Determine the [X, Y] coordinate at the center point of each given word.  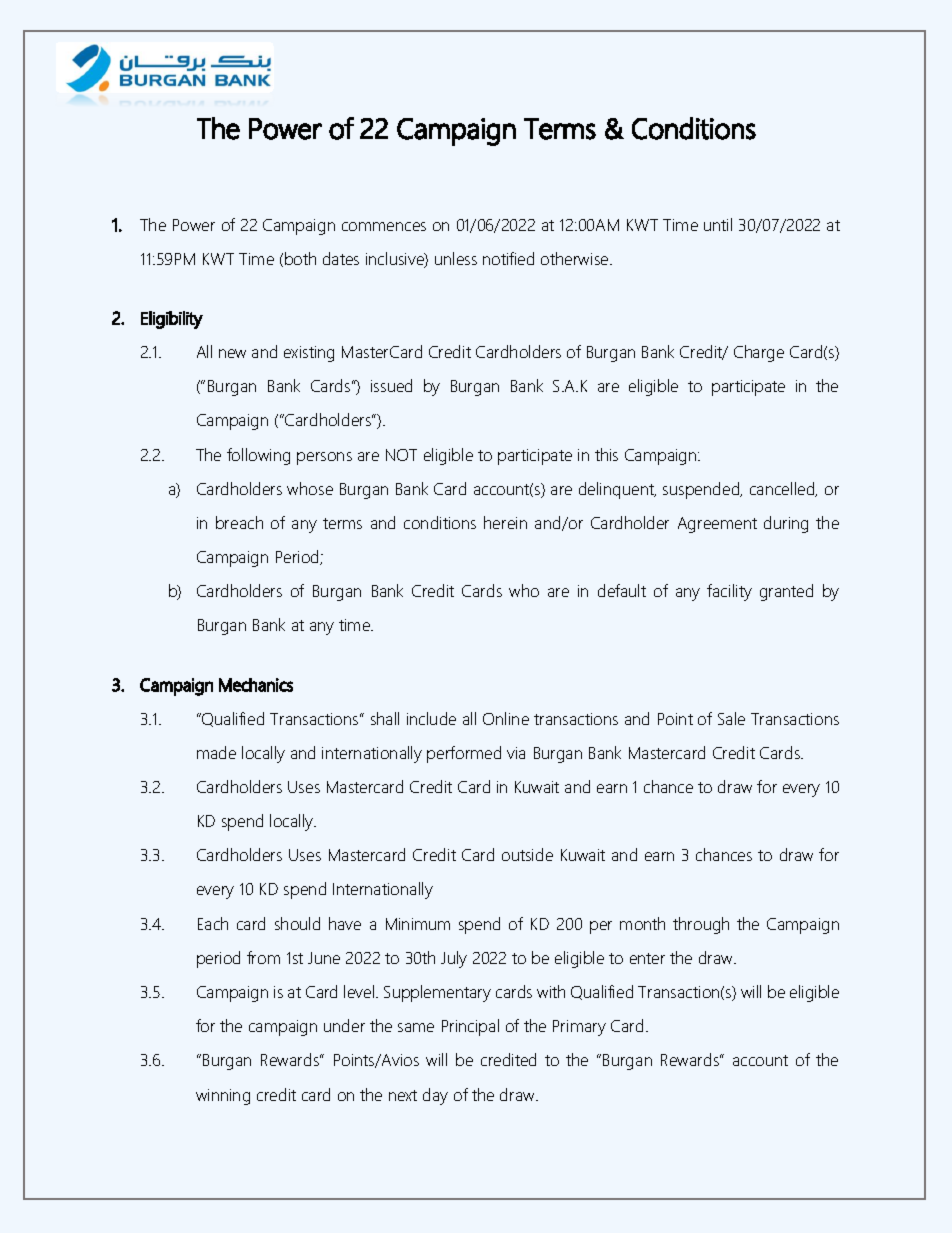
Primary [579, 1028]
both [300, 258]
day [435, 1096]
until [718, 224]
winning [223, 1097]
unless [456, 258]
